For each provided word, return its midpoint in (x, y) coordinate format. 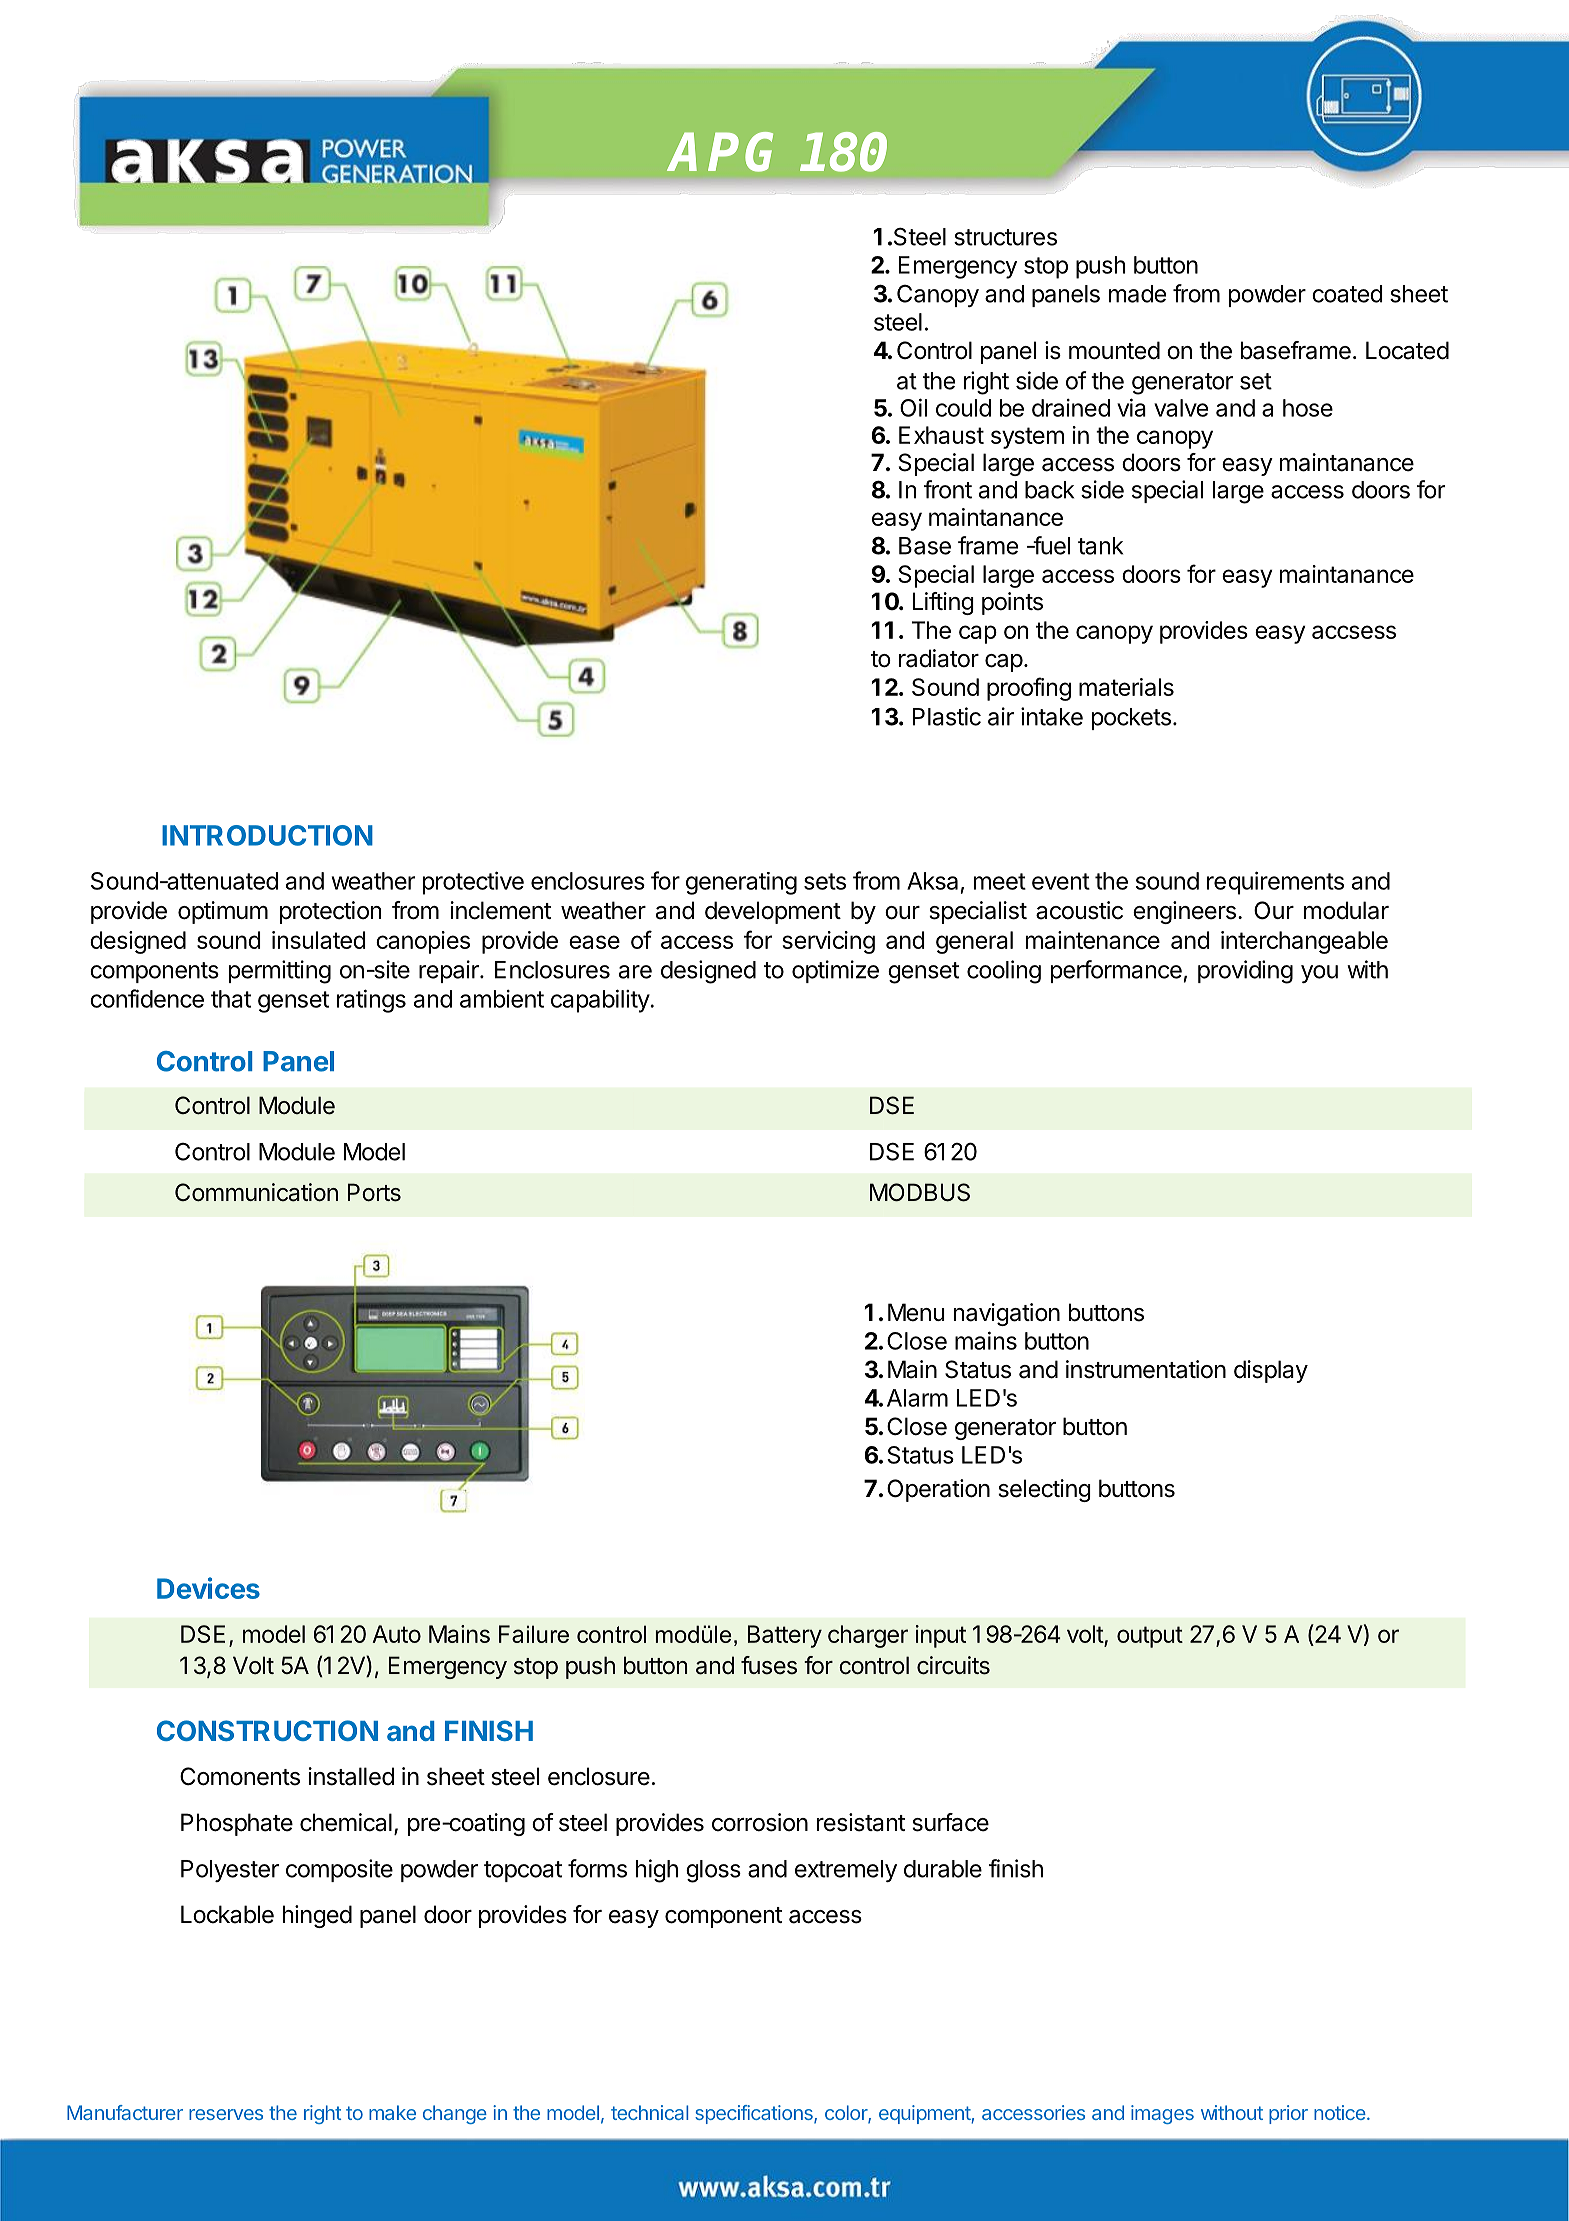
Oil (913, 407)
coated (1347, 294)
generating (741, 883)
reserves (226, 2114)
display (1271, 1371)
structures (1005, 237)
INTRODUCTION (267, 835)
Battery (785, 1636)
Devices (208, 1588)
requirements (1275, 883)
